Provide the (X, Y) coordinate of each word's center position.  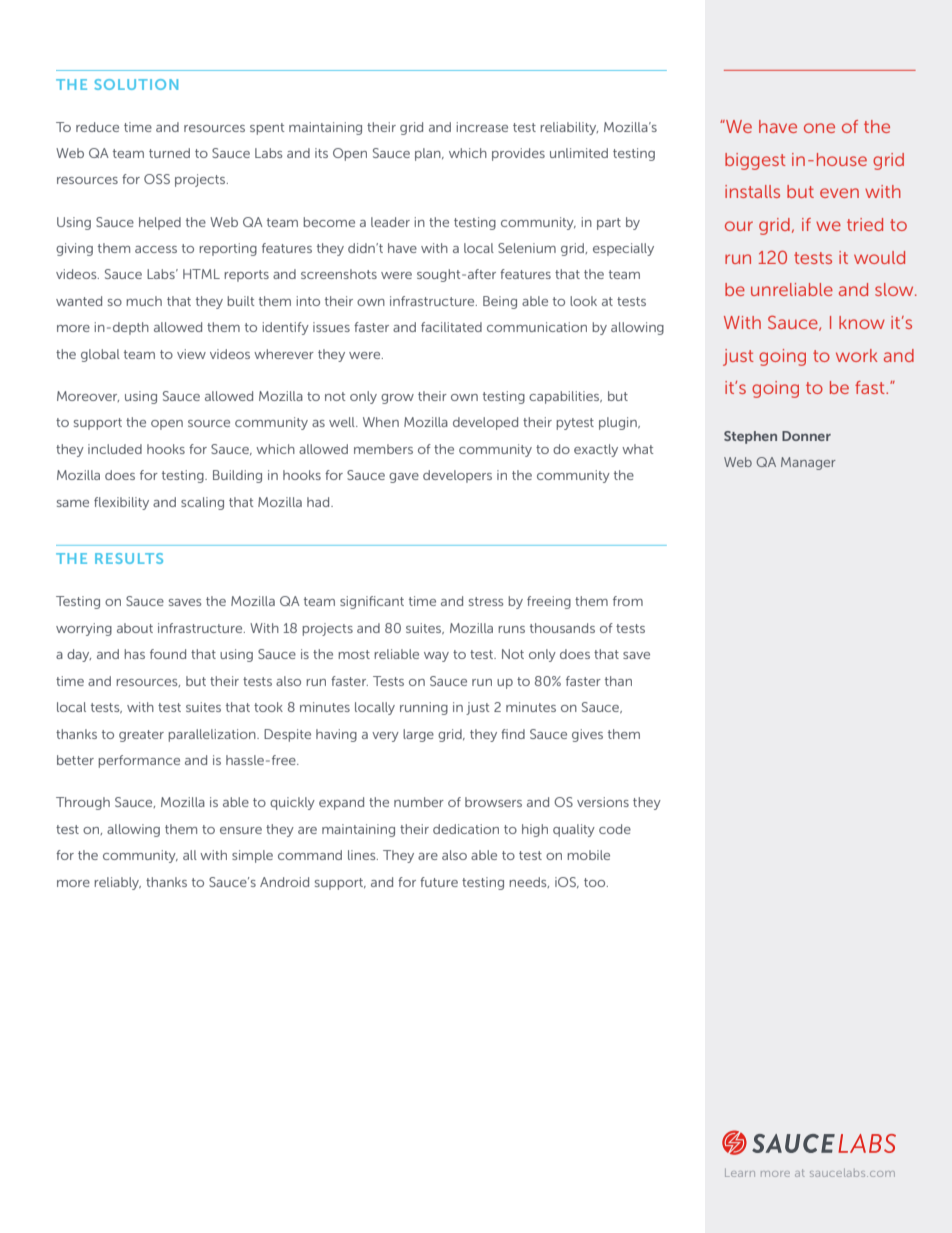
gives (587, 735)
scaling (202, 503)
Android (284, 882)
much (144, 301)
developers (457, 476)
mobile (589, 855)
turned (169, 153)
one (819, 128)
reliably (118, 883)
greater (141, 736)
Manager (808, 463)
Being (500, 302)
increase (482, 127)
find (513, 734)
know (862, 322)
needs (529, 882)
